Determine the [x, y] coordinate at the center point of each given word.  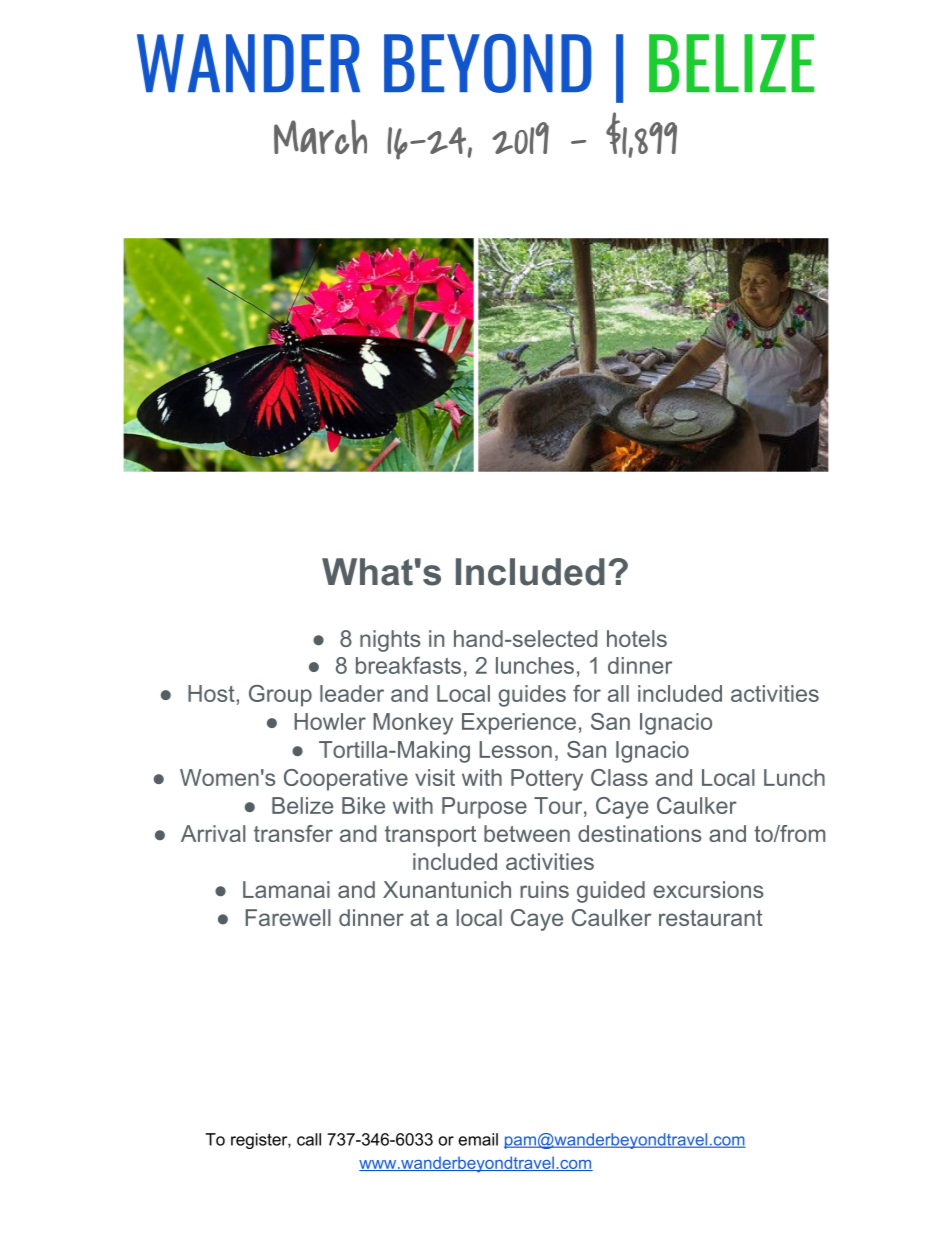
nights [390, 641]
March [320, 137]
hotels [637, 638]
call [309, 1139]
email [478, 1139]
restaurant [711, 918]
